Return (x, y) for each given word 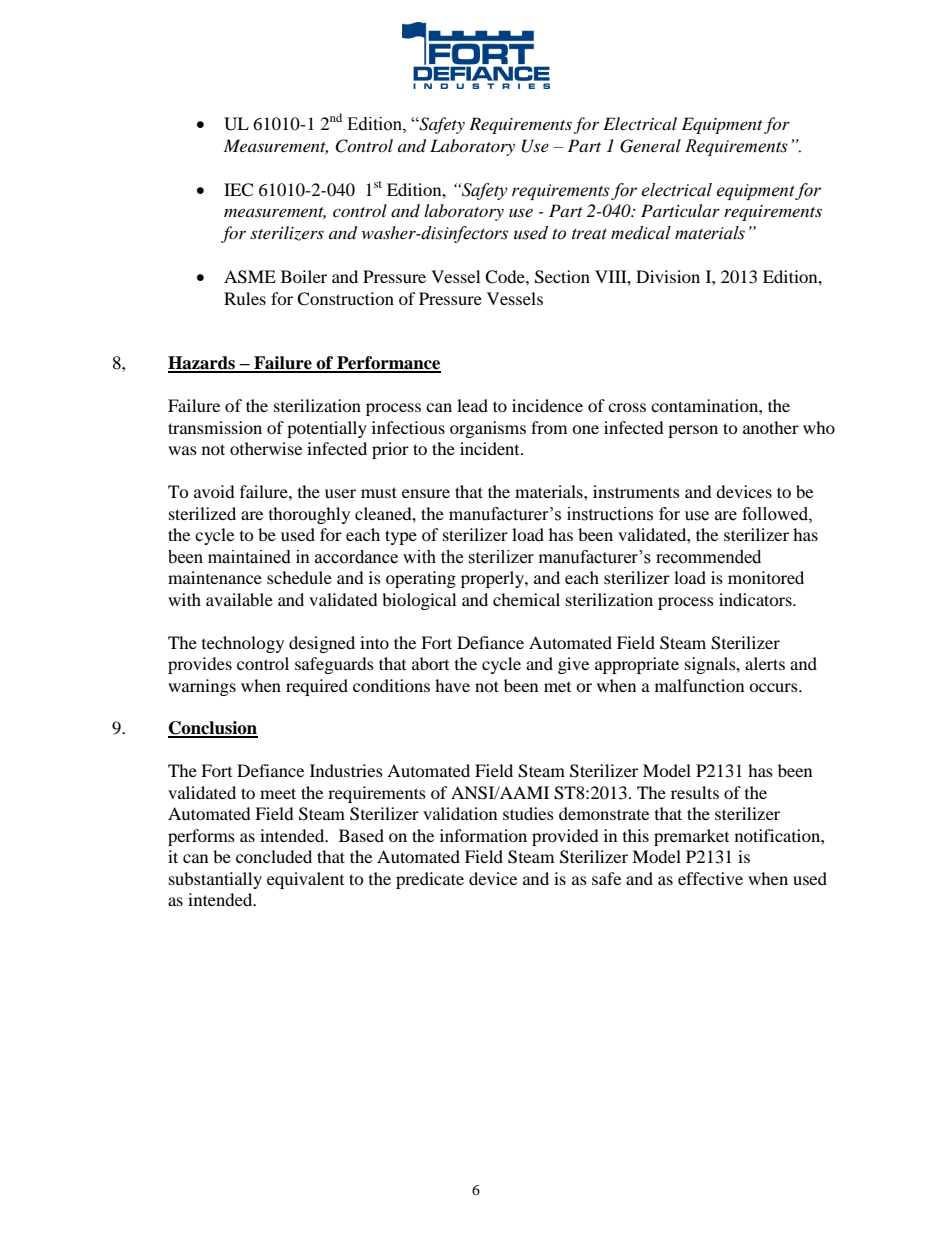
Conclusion (213, 729)
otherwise (266, 448)
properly (493, 579)
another (771, 427)
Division (668, 276)
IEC (238, 190)
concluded (274, 856)
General (650, 146)
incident (491, 448)
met (557, 687)
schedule (299, 577)
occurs (774, 687)
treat (589, 234)
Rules (245, 298)
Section (562, 277)
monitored (766, 577)
